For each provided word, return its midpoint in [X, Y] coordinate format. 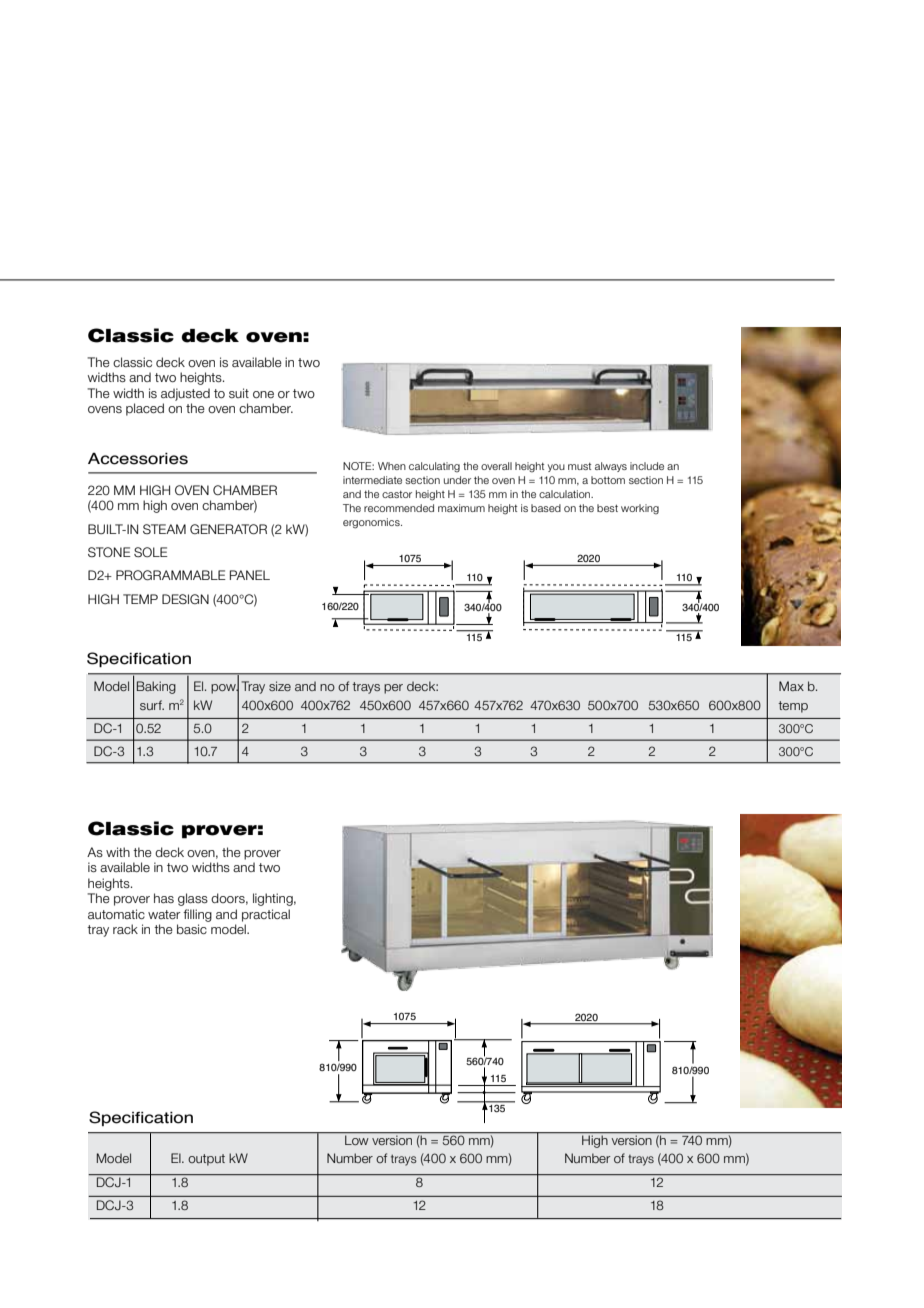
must [579, 466]
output [206, 1160]
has [164, 898]
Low [357, 1140]
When [392, 466]
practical [266, 915]
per [393, 689]
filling [197, 915]
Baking [156, 687]
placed [145, 409]
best [607, 508]
